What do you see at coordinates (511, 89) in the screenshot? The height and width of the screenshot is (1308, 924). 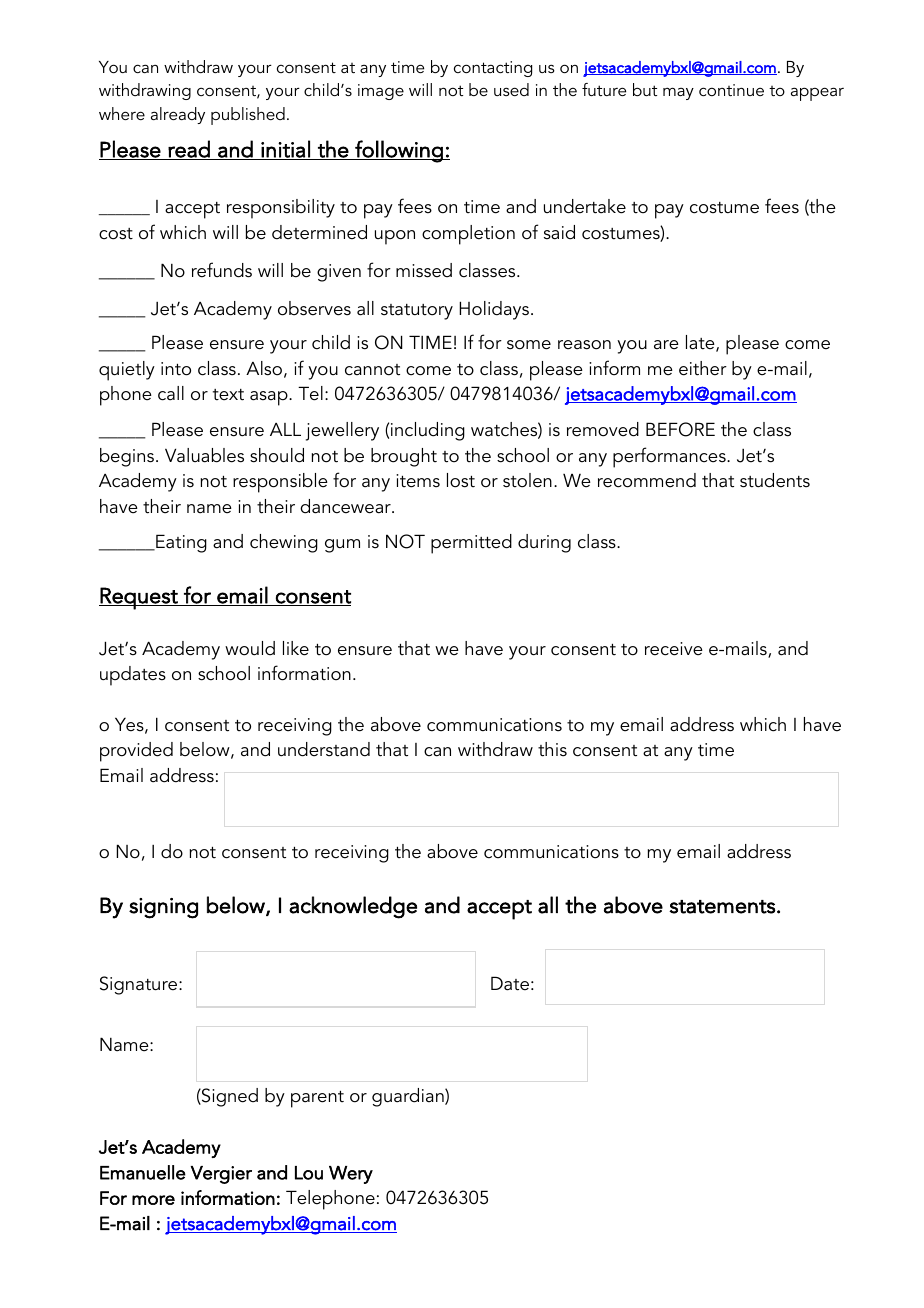 I see `used` at bounding box center [511, 89].
